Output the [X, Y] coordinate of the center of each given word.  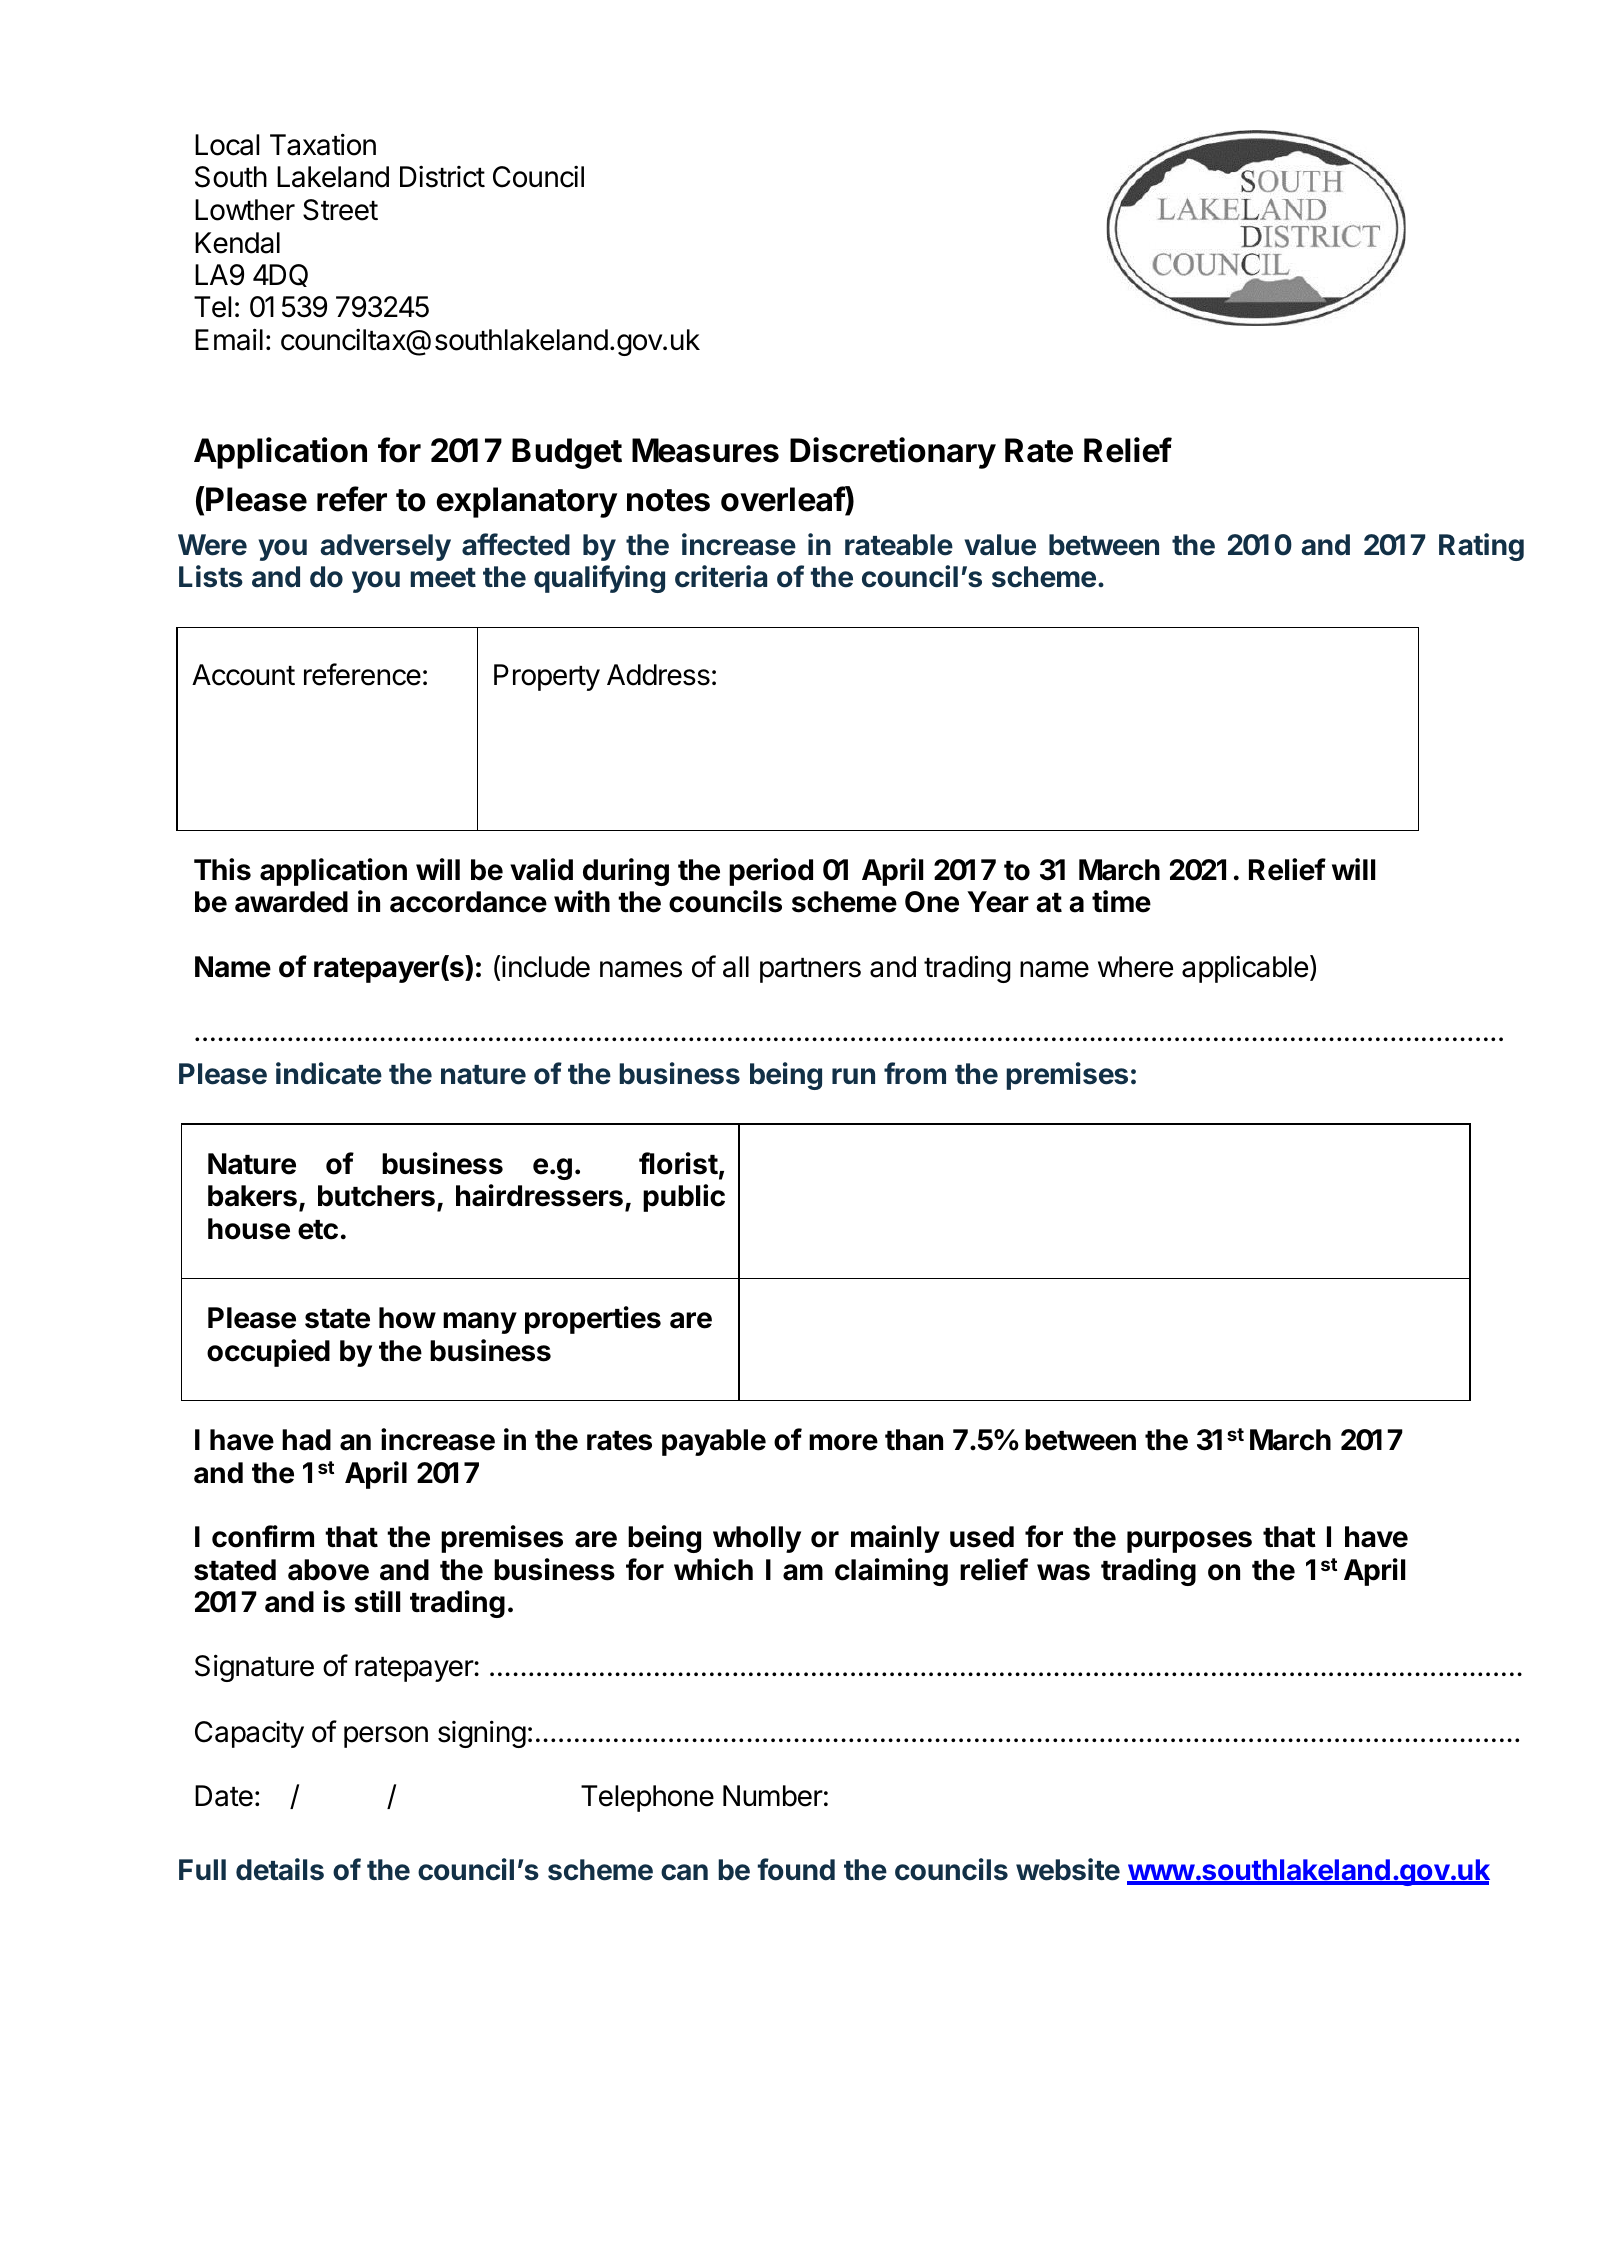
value [1000, 545]
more [843, 1442]
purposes [1189, 1542]
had [306, 1440]
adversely [385, 547]
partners [810, 970]
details [280, 1869]
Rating [1481, 547]
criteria [721, 576]
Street [340, 210]
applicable [1245, 969]
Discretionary [893, 453]
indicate [329, 1073]
